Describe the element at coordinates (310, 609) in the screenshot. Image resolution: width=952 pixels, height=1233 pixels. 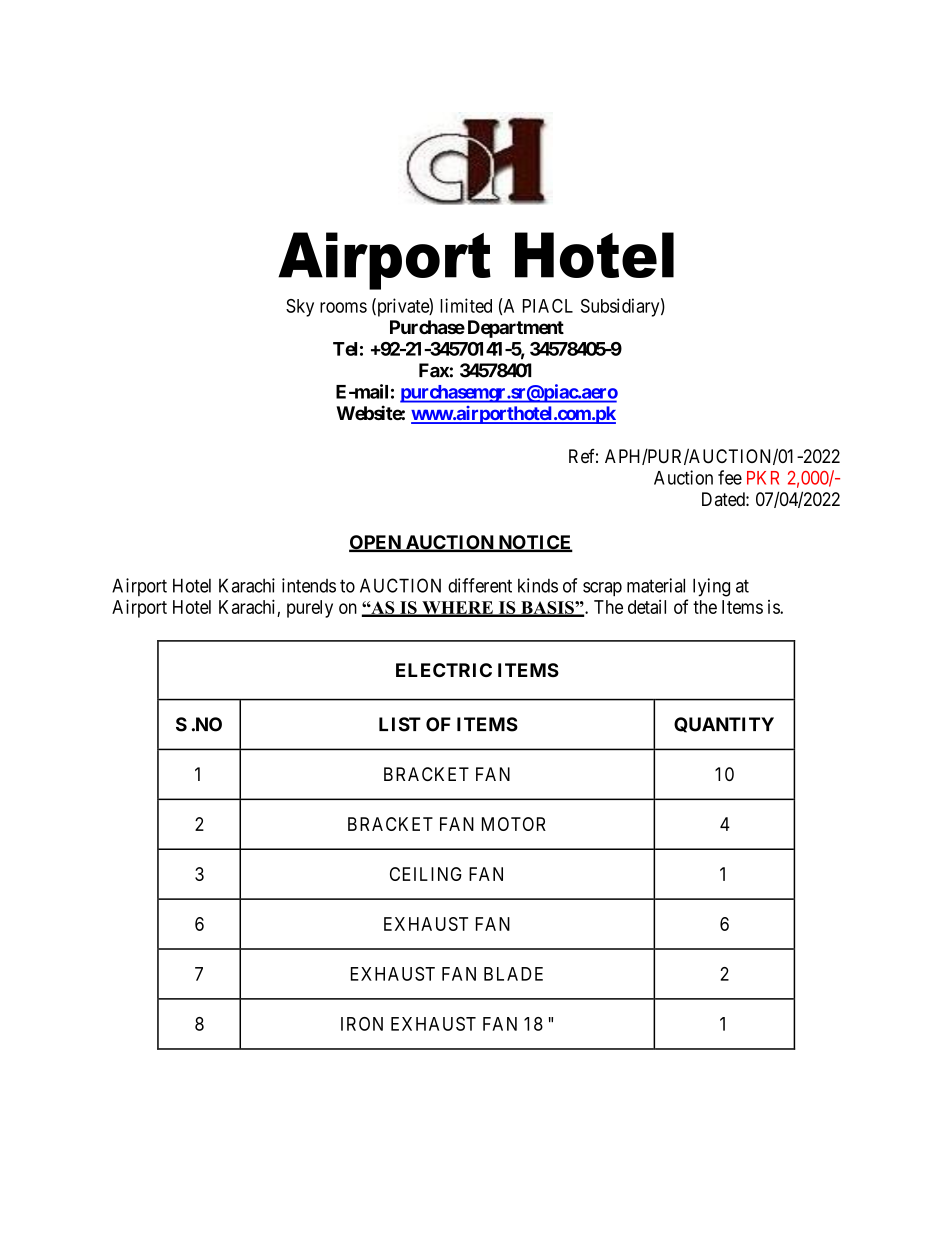
I see `purely` at that location.
